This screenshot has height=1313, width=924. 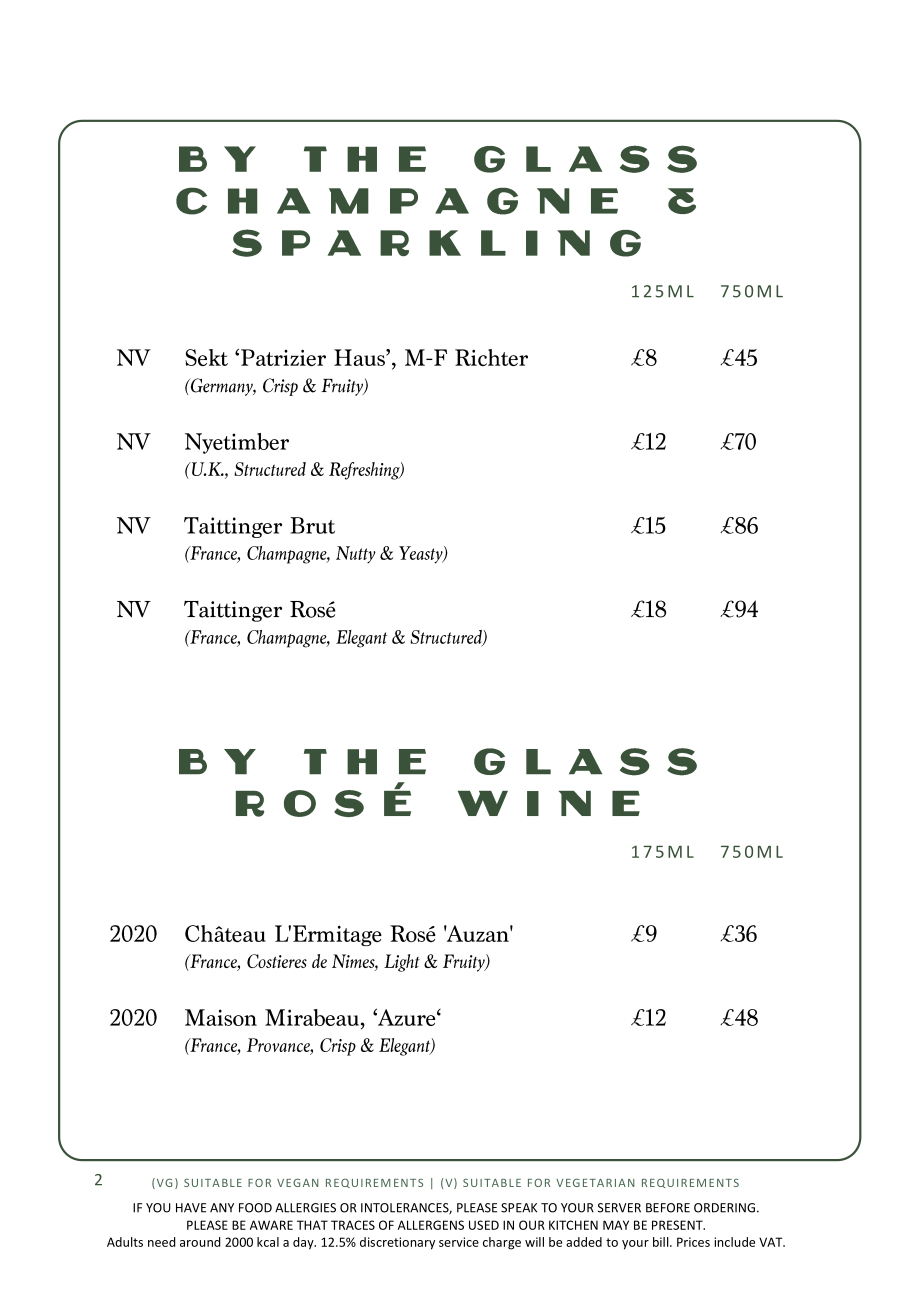 What do you see at coordinates (595, 1182) in the screenshot?
I see `VEGETARIAN` at bounding box center [595, 1182].
